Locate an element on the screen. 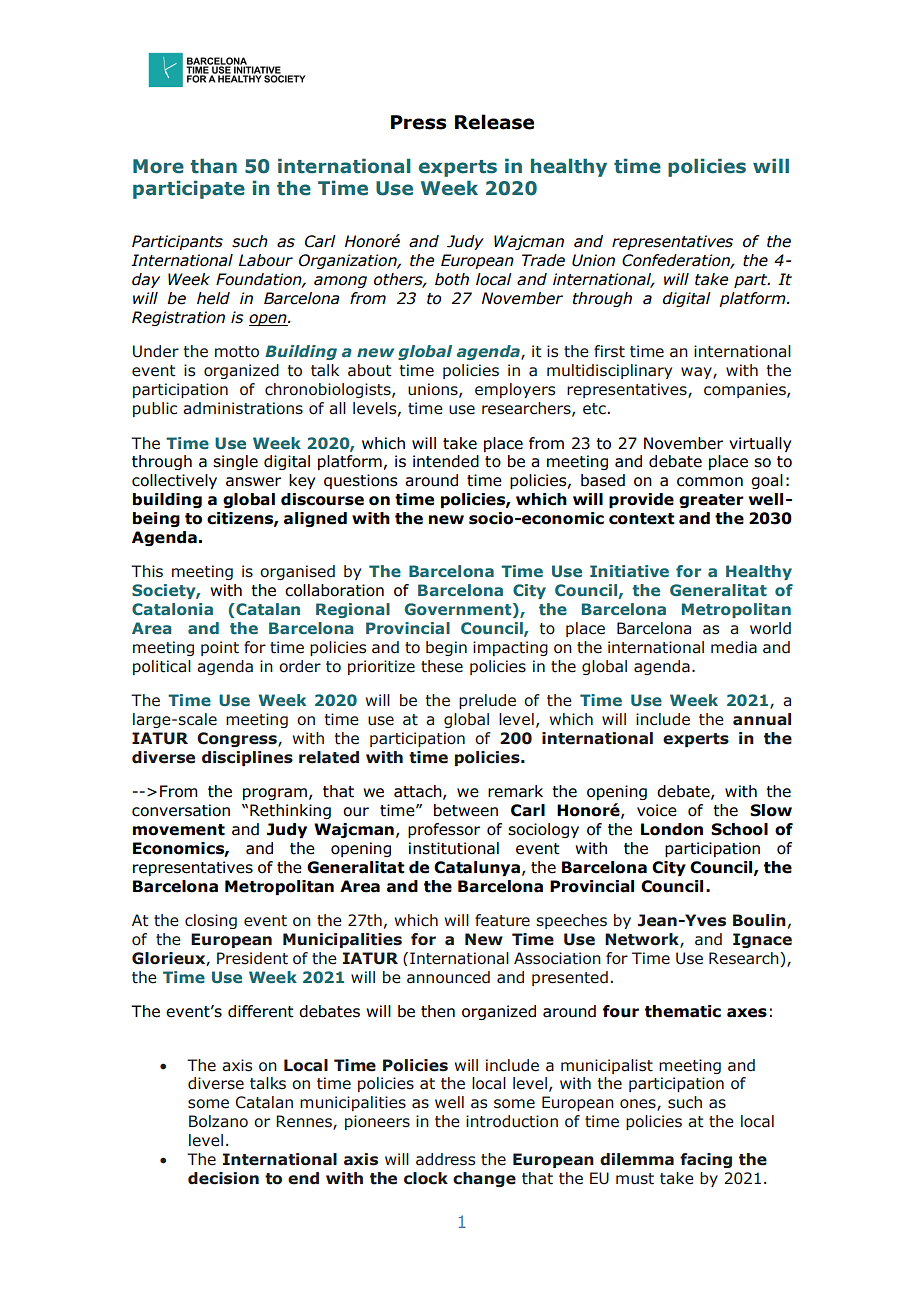  than is located at coordinates (214, 166).
